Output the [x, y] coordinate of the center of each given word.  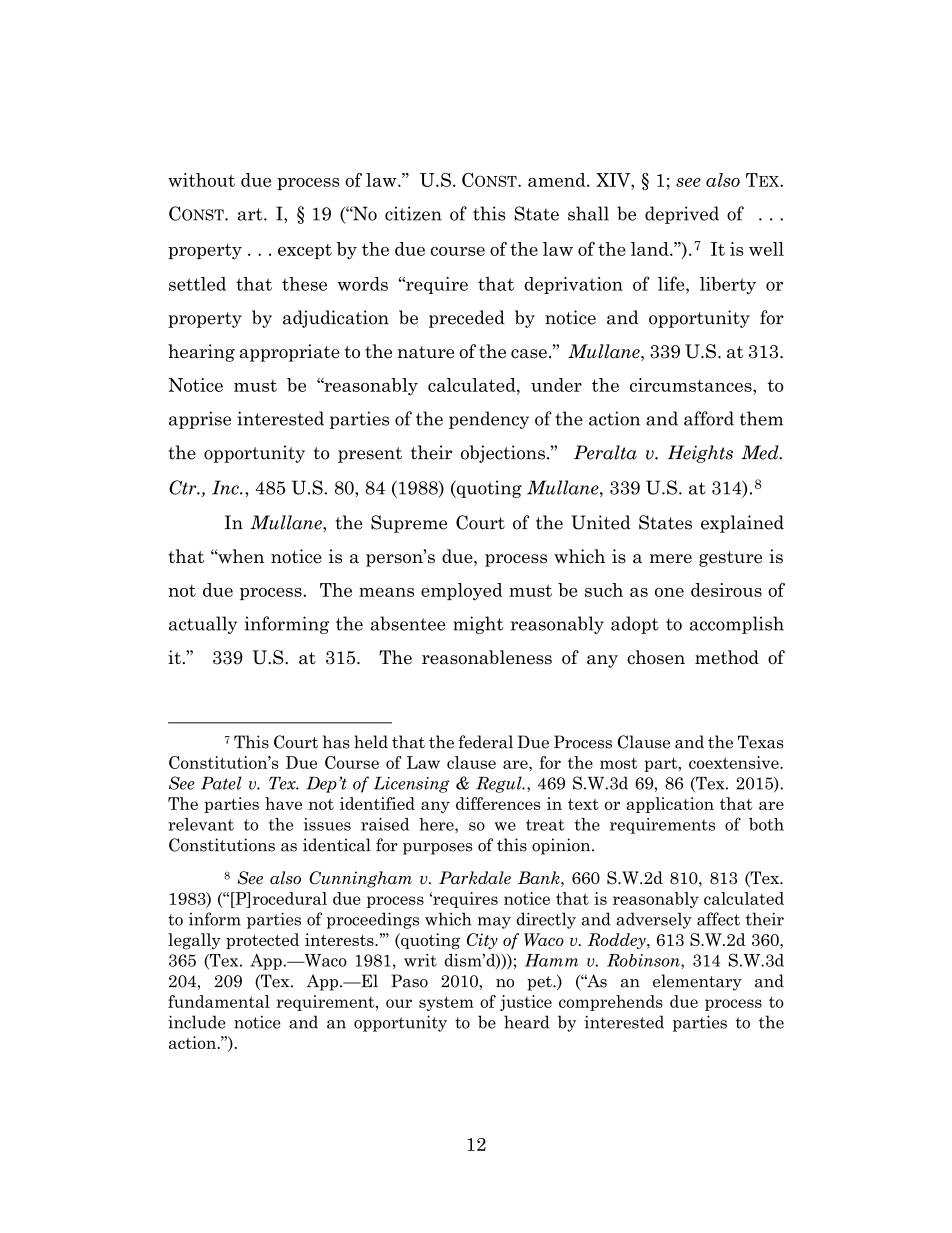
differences [498, 803]
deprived [682, 215]
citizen [413, 213]
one [669, 592]
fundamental [219, 1001]
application [670, 805]
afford [709, 418]
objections [503, 454]
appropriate [290, 353]
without [201, 180]
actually [203, 625]
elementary [697, 982]
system [446, 1003]
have [283, 803]
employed [462, 592]
